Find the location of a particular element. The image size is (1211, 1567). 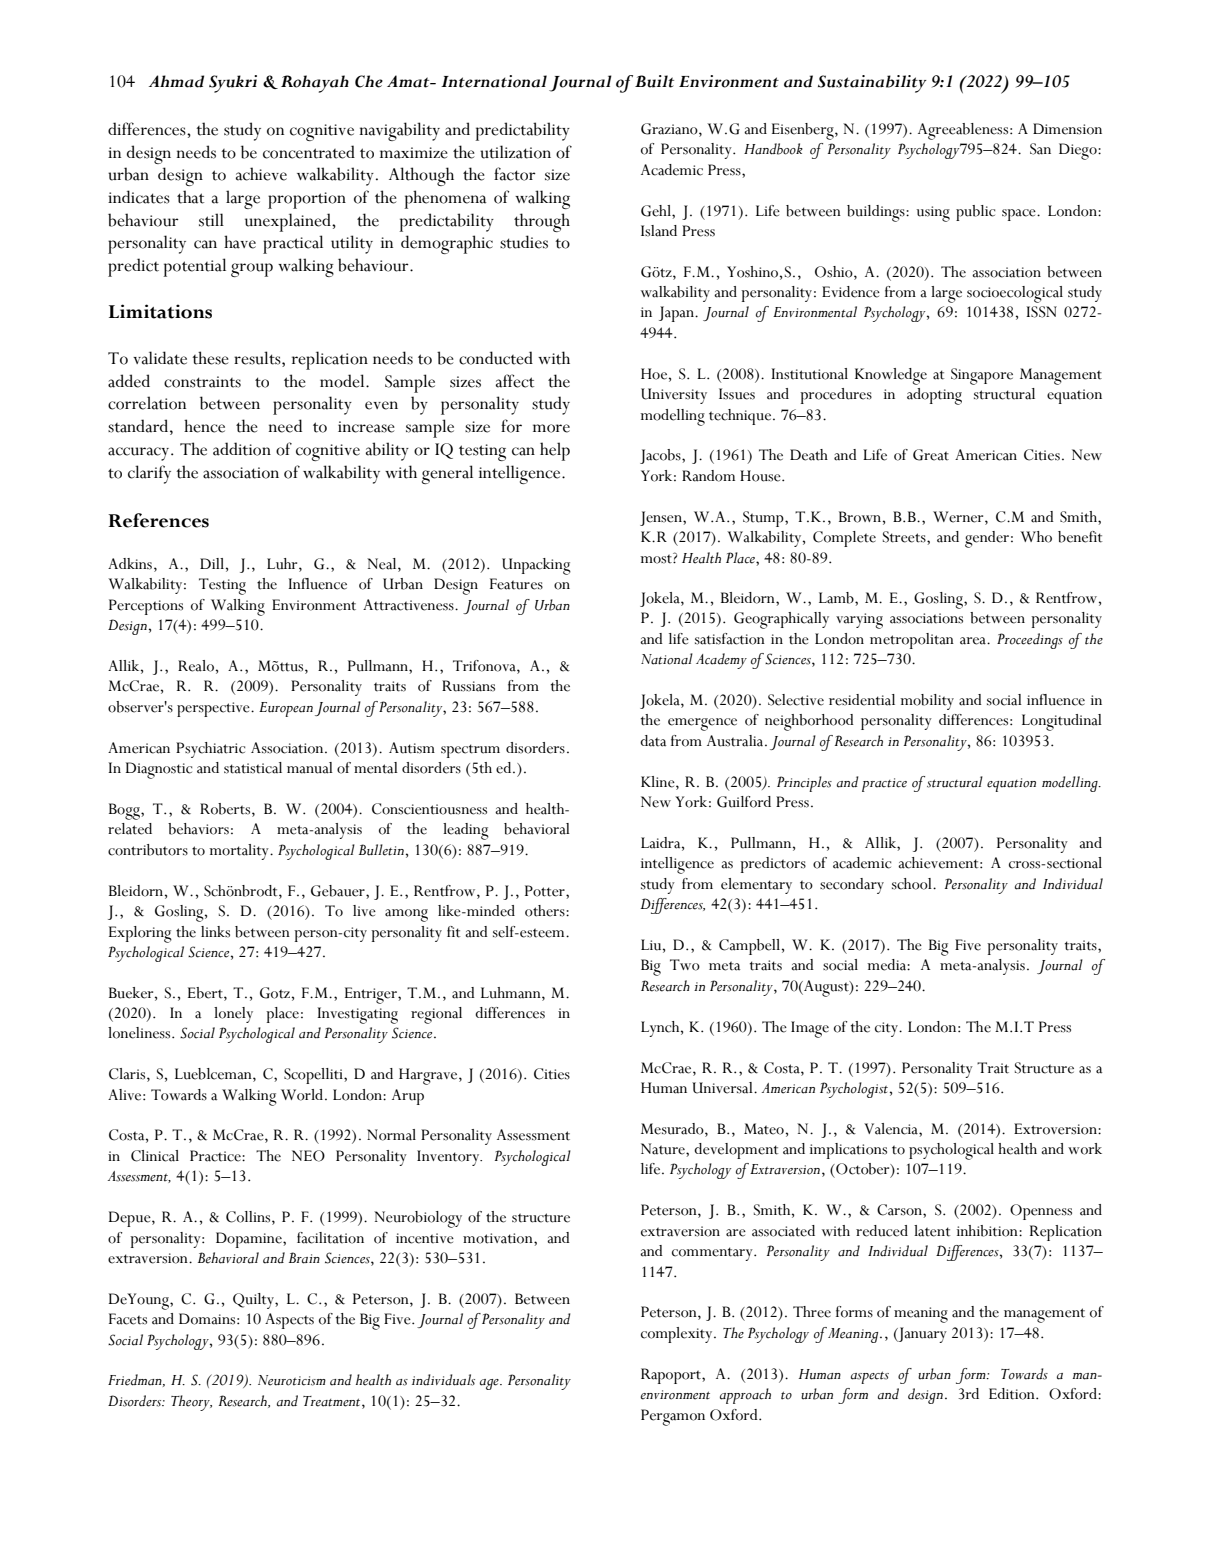

Built is located at coordinates (654, 81).
